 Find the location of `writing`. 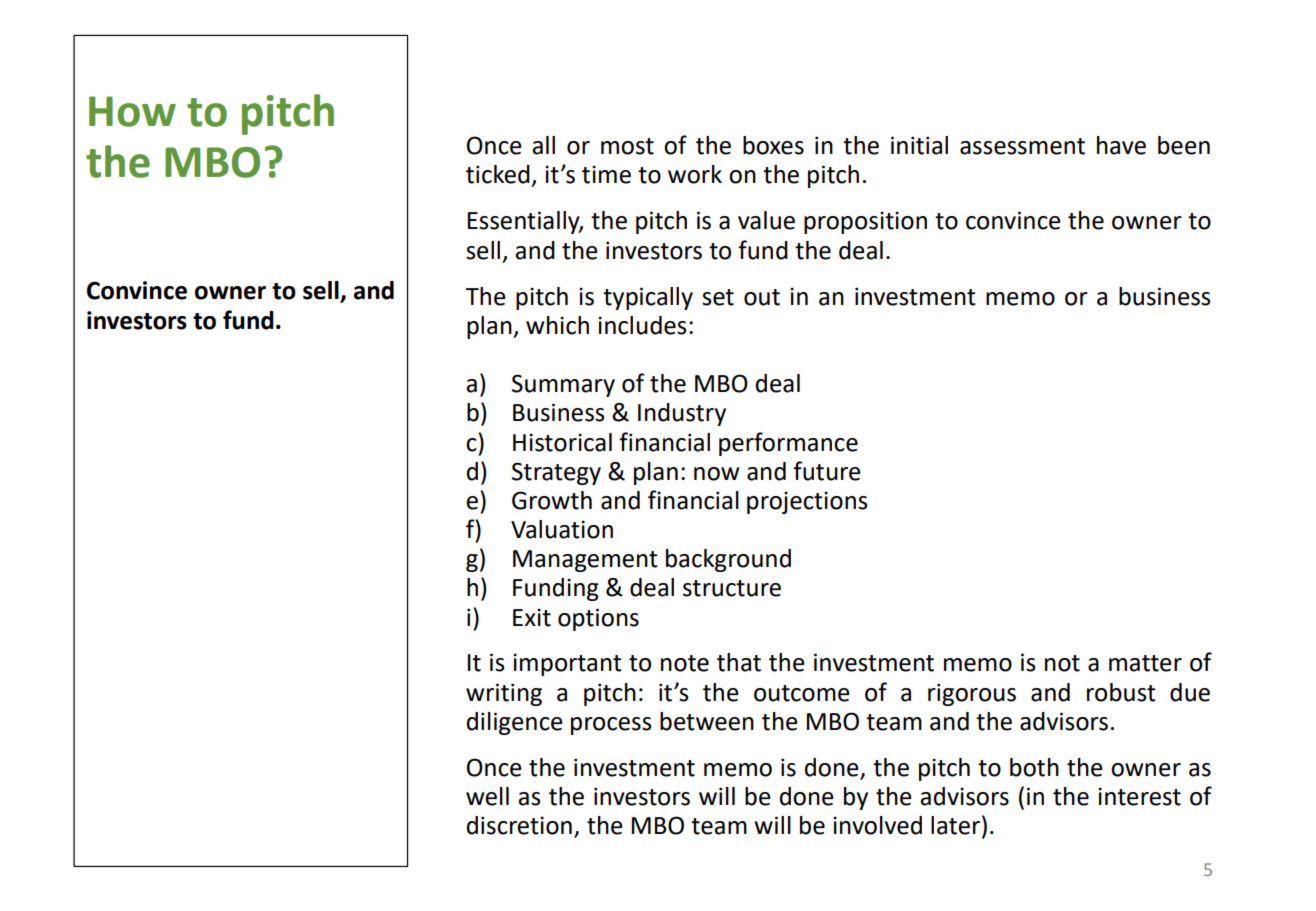

writing is located at coordinates (504, 694).
